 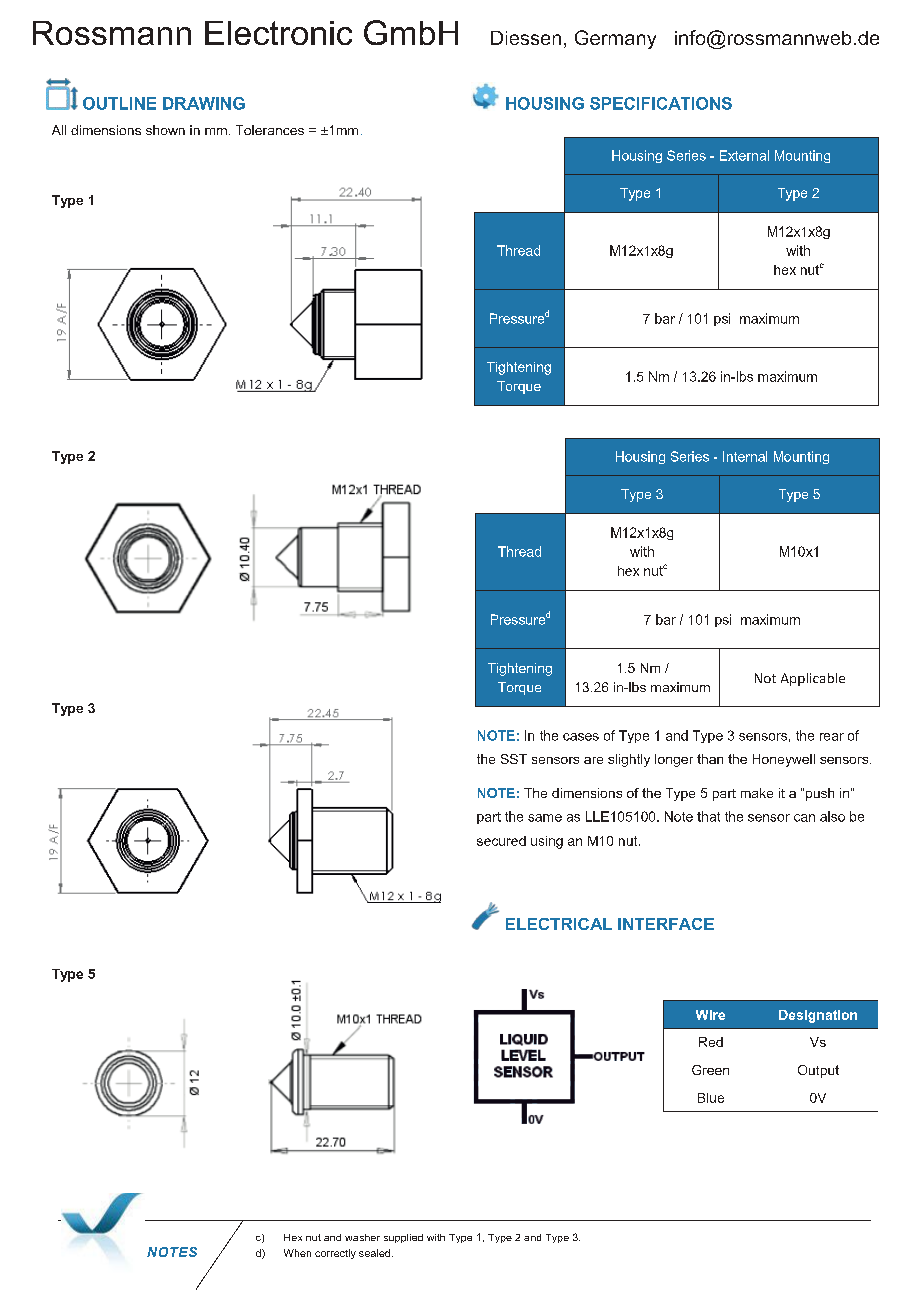 What do you see at coordinates (813, 679) in the page?
I see `Applicable` at bounding box center [813, 679].
